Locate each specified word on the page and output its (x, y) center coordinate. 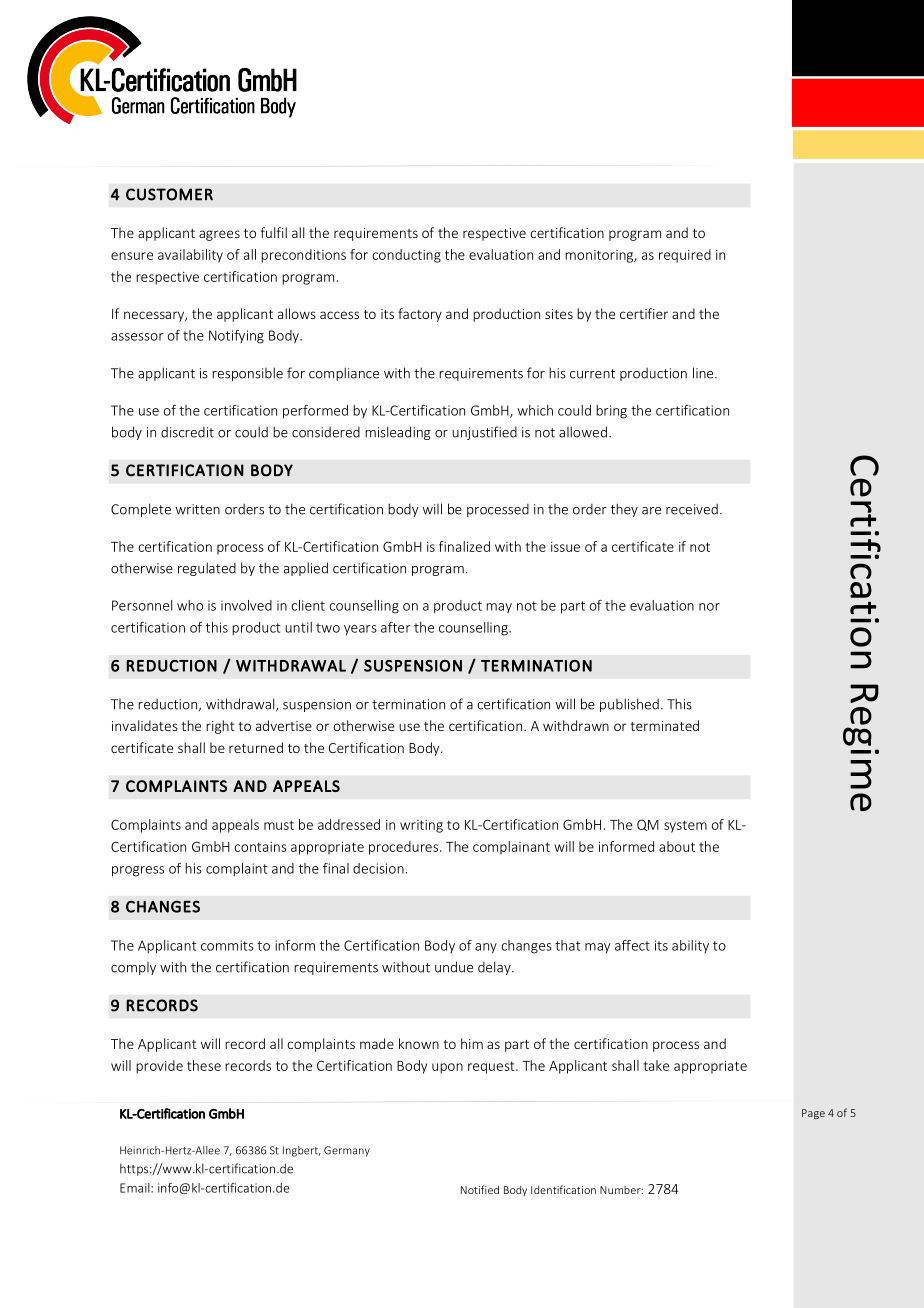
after (396, 627)
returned (256, 747)
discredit (187, 432)
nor (709, 607)
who (190, 605)
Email (136, 1188)
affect (632, 945)
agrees (219, 235)
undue (454, 967)
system (685, 826)
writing (421, 826)
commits (227, 945)
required (685, 256)
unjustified (484, 433)
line (704, 373)
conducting (406, 256)
